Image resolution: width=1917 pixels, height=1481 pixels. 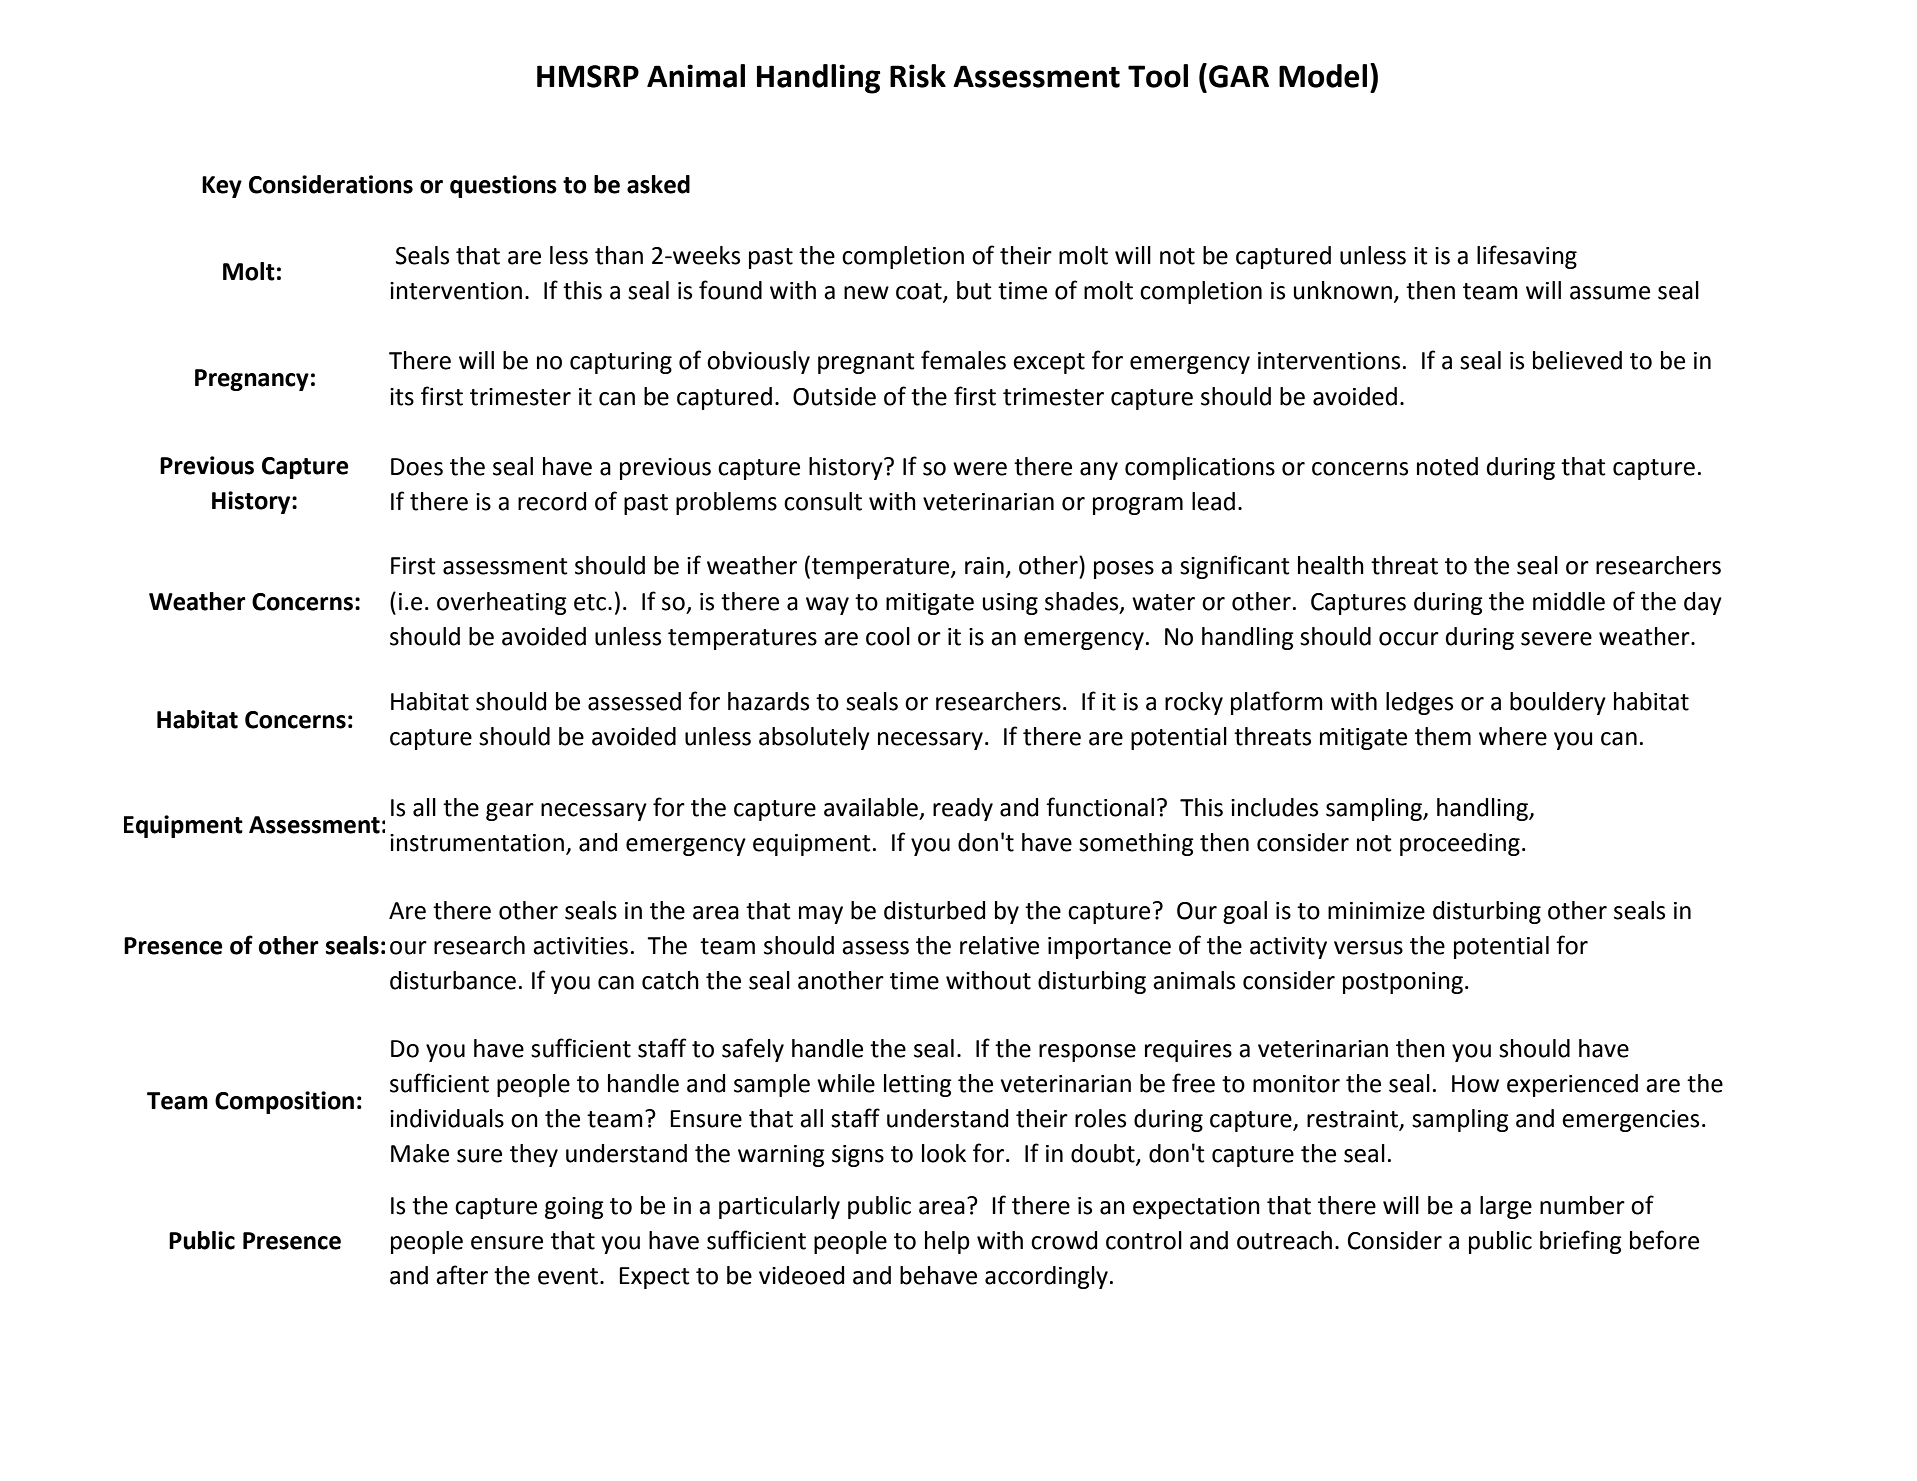 What do you see at coordinates (1323, 76) in the screenshot?
I see `Model` at bounding box center [1323, 76].
